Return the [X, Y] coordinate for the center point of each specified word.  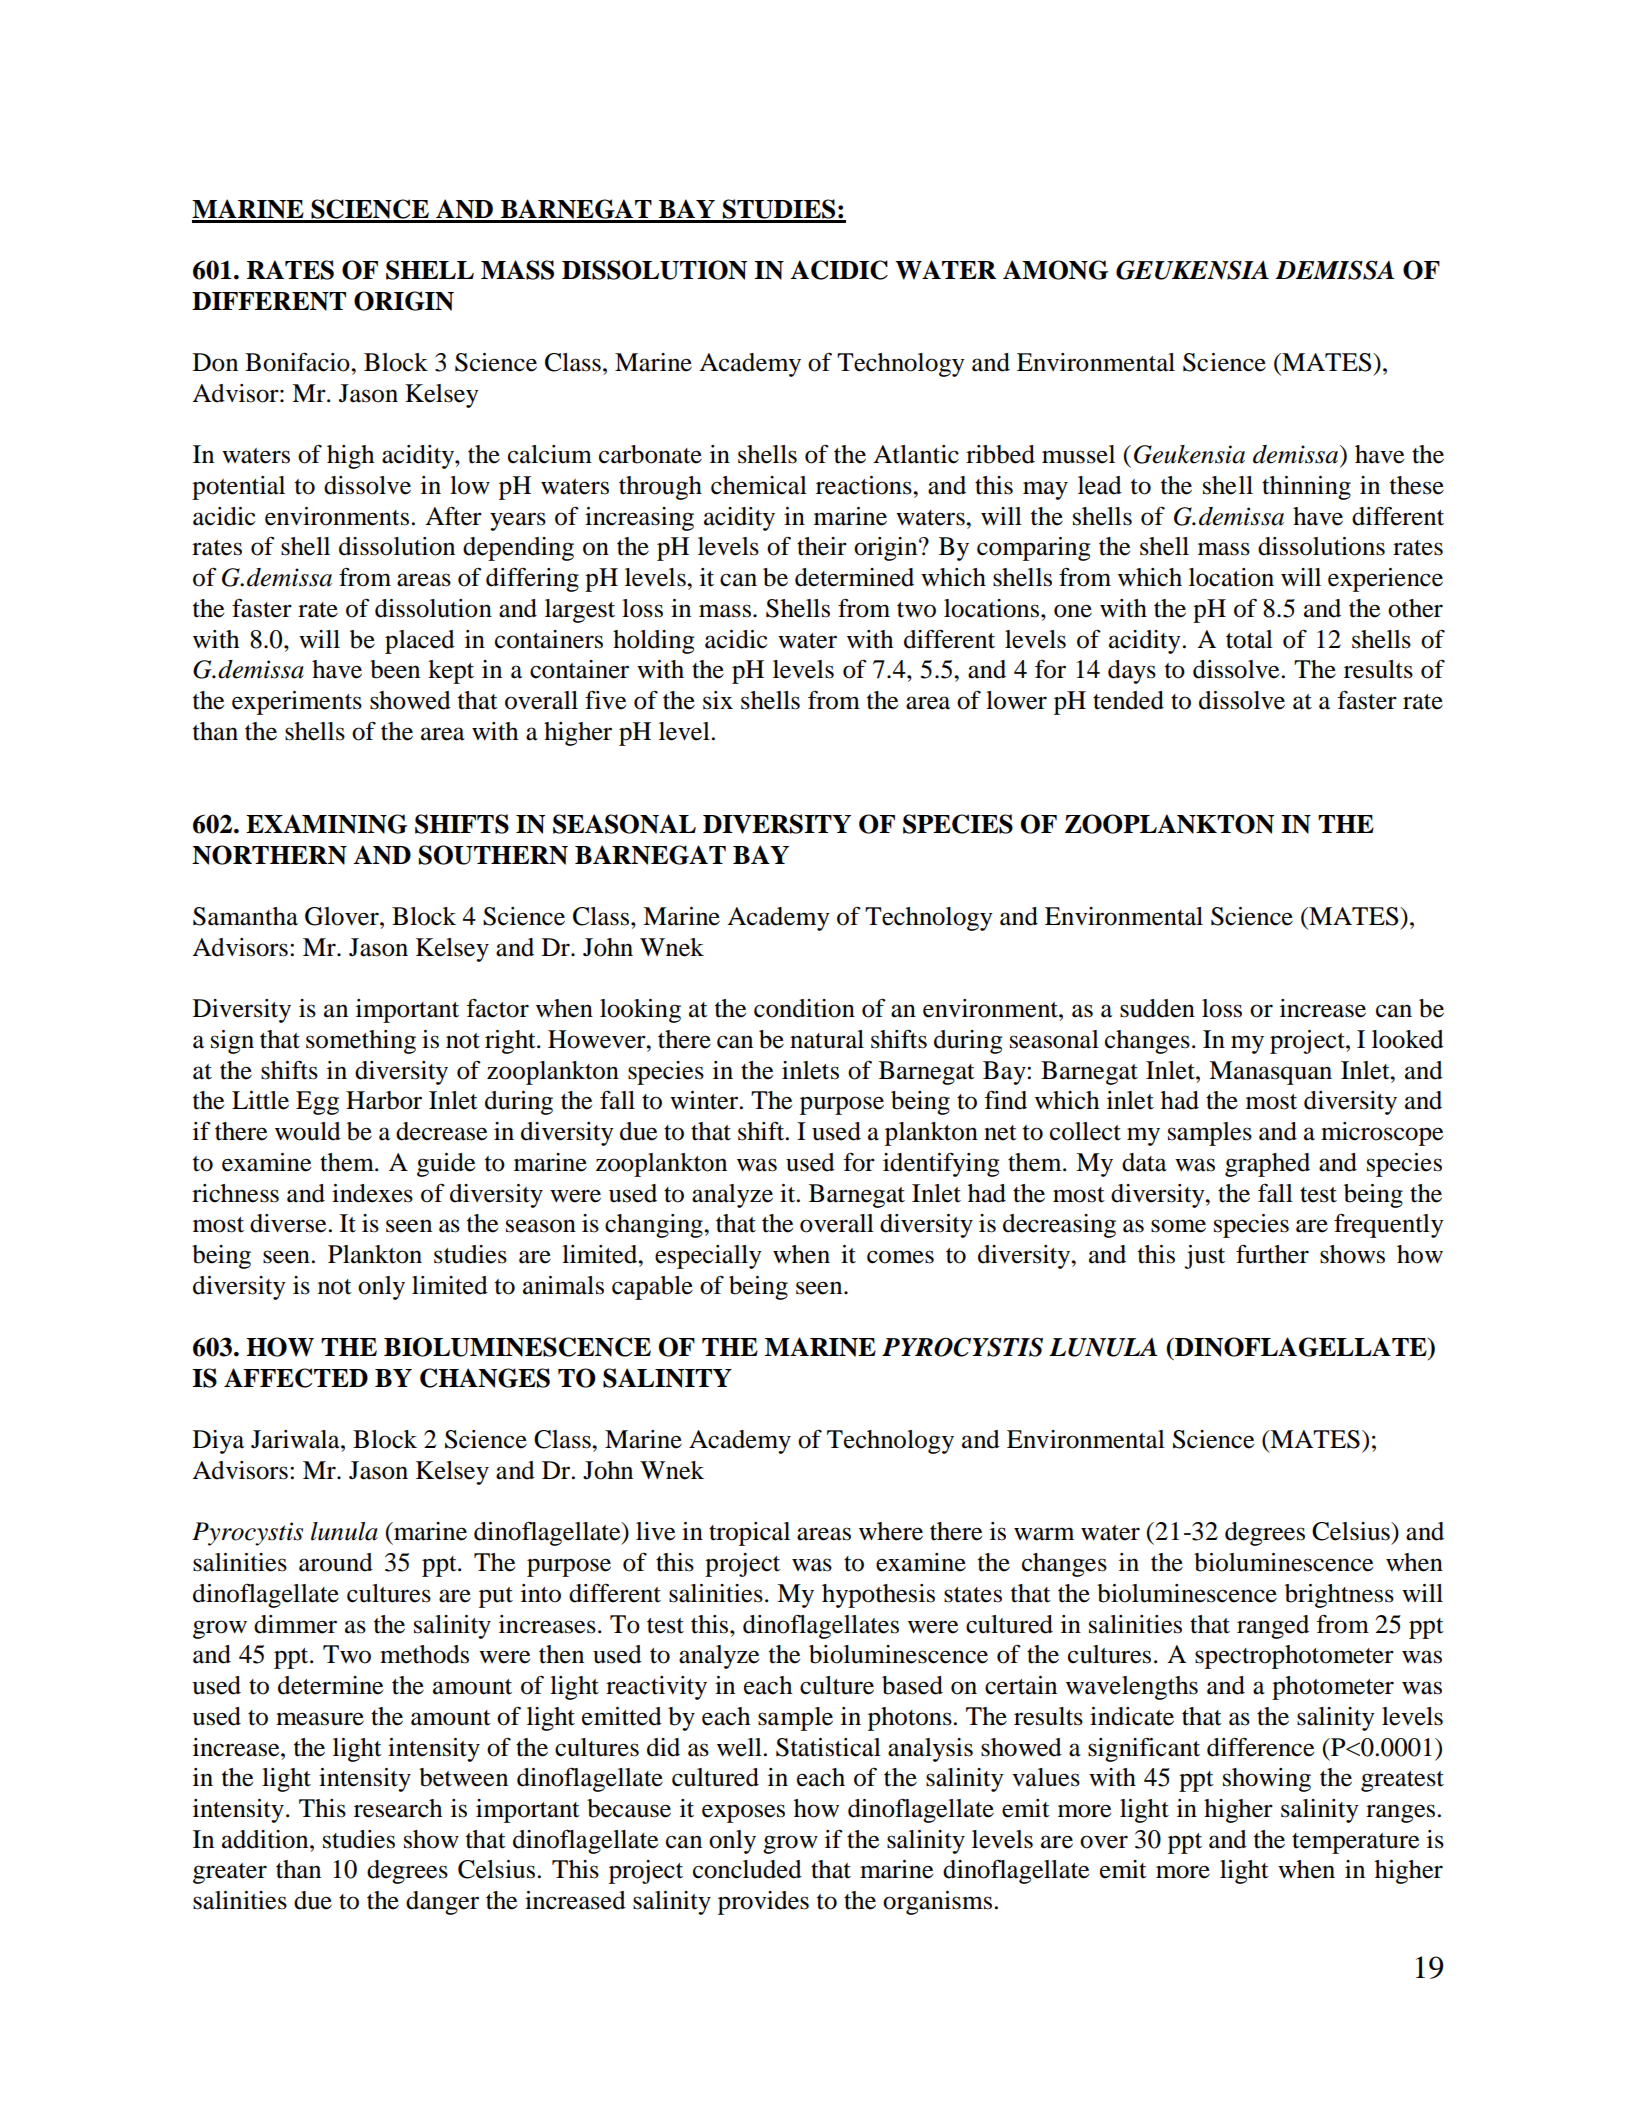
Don [215, 362]
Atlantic [916, 454]
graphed [1267, 1165]
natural [827, 1039]
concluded [747, 1869]
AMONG [1055, 270]
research [398, 1808]
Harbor [384, 1100]
